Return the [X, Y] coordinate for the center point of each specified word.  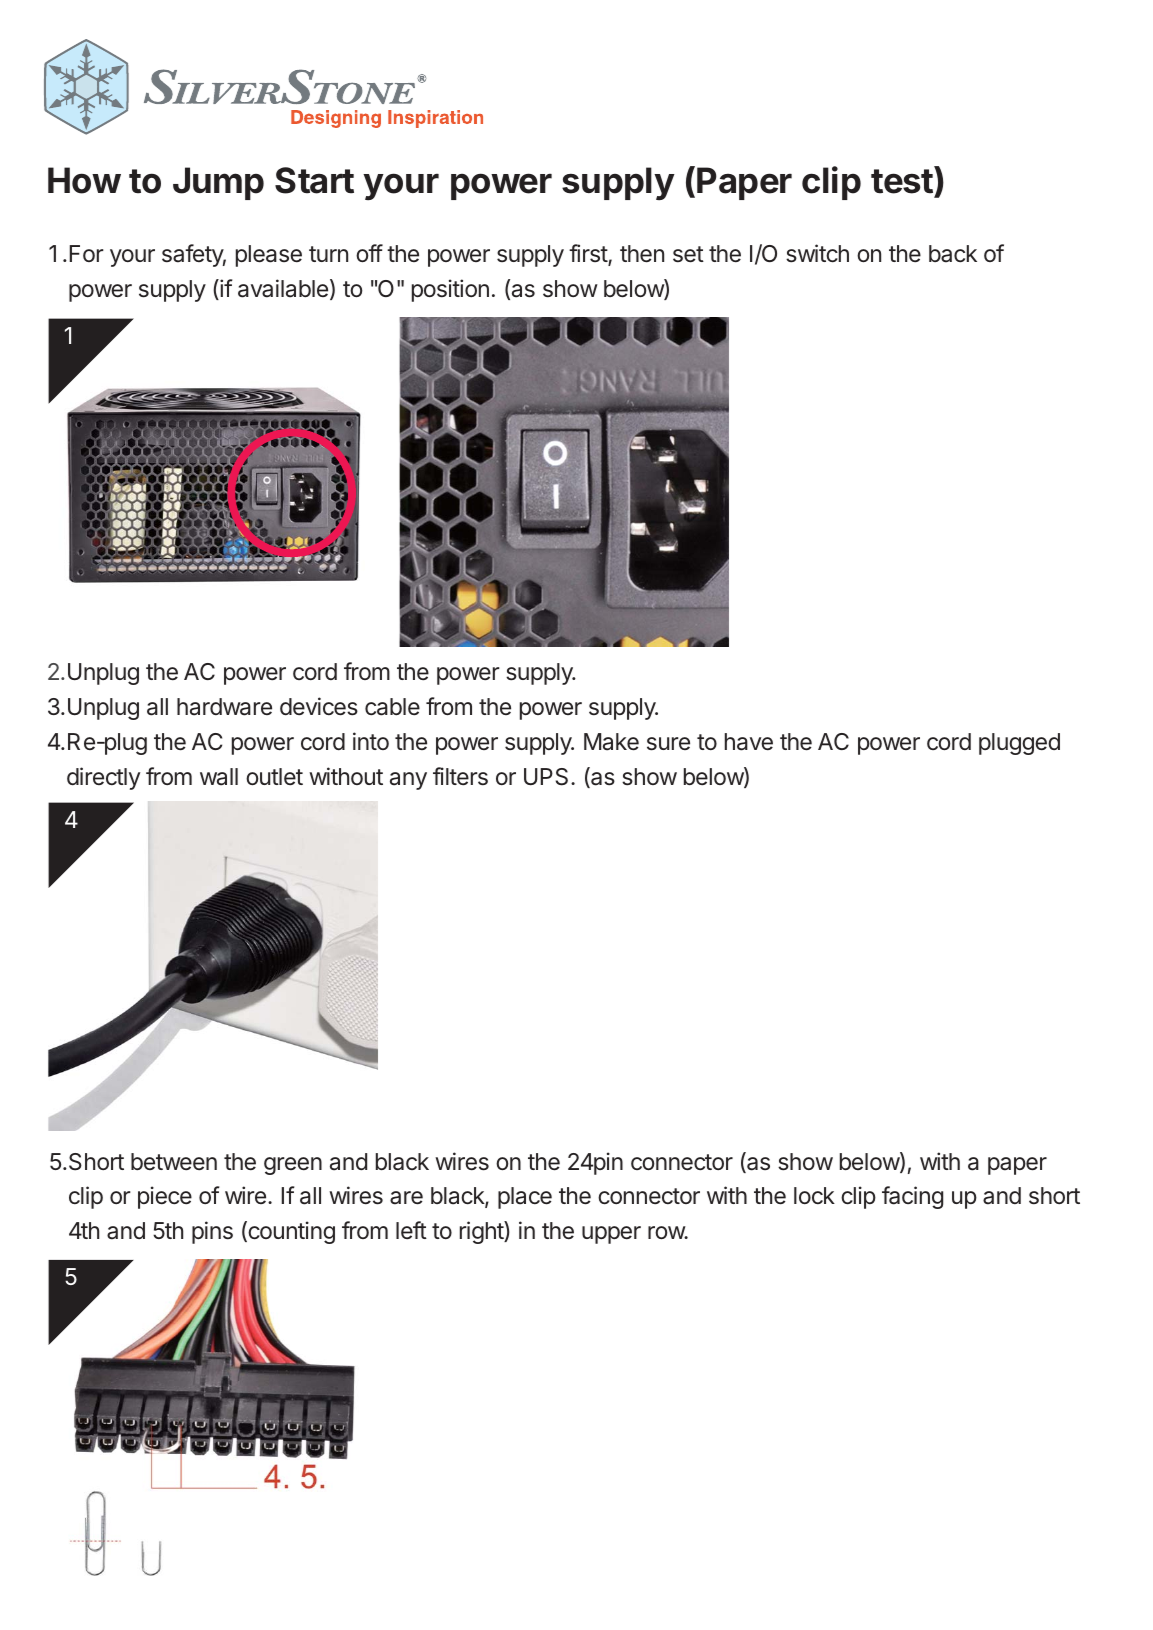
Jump [218, 183]
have [749, 742]
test [903, 180]
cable [392, 707]
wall [219, 777]
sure [668, 744]
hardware [224, 707]
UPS [546, 777]
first [589, 254]
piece [165, 1197]
